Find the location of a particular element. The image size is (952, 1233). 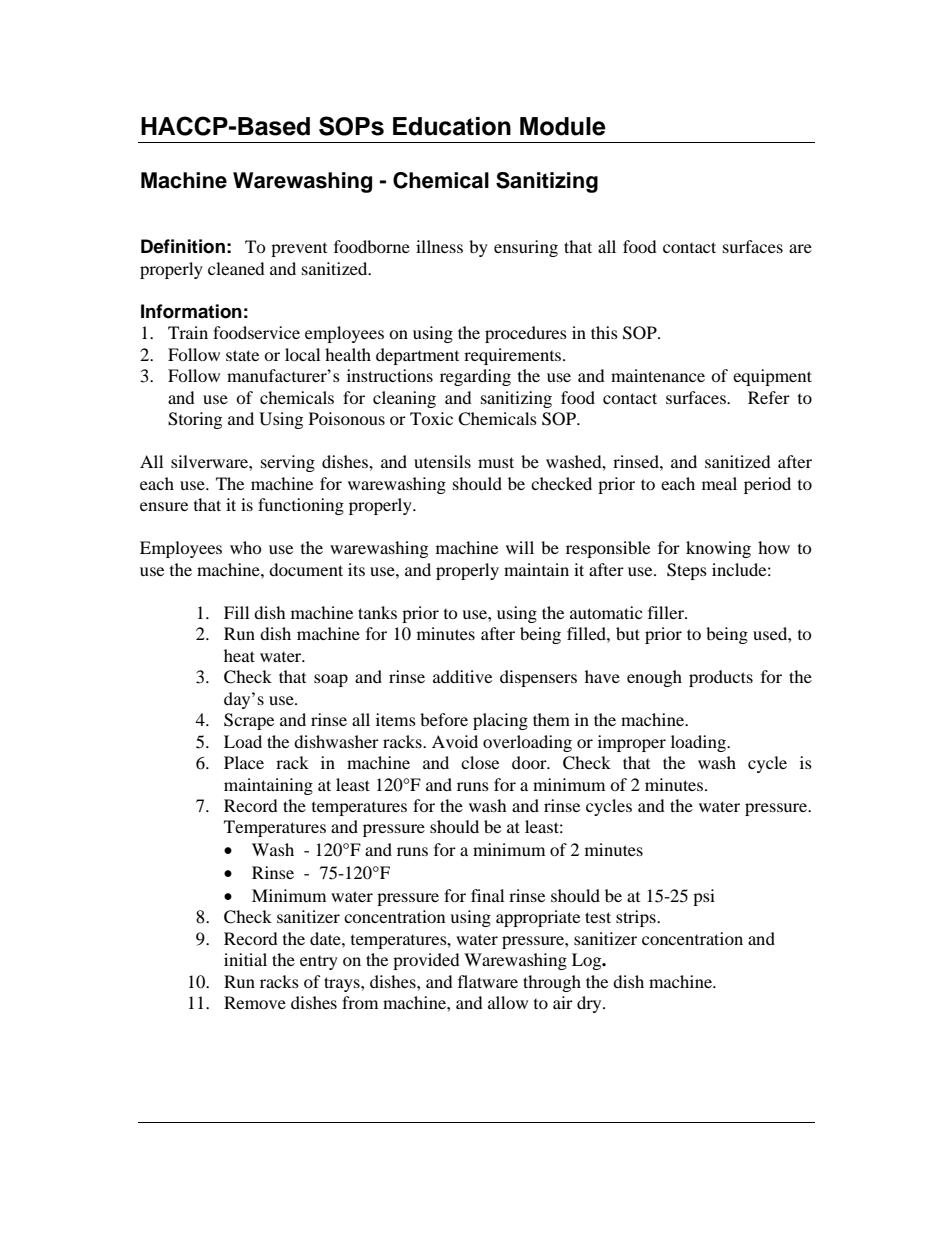

Definition is located at coordinates (183, 246).
